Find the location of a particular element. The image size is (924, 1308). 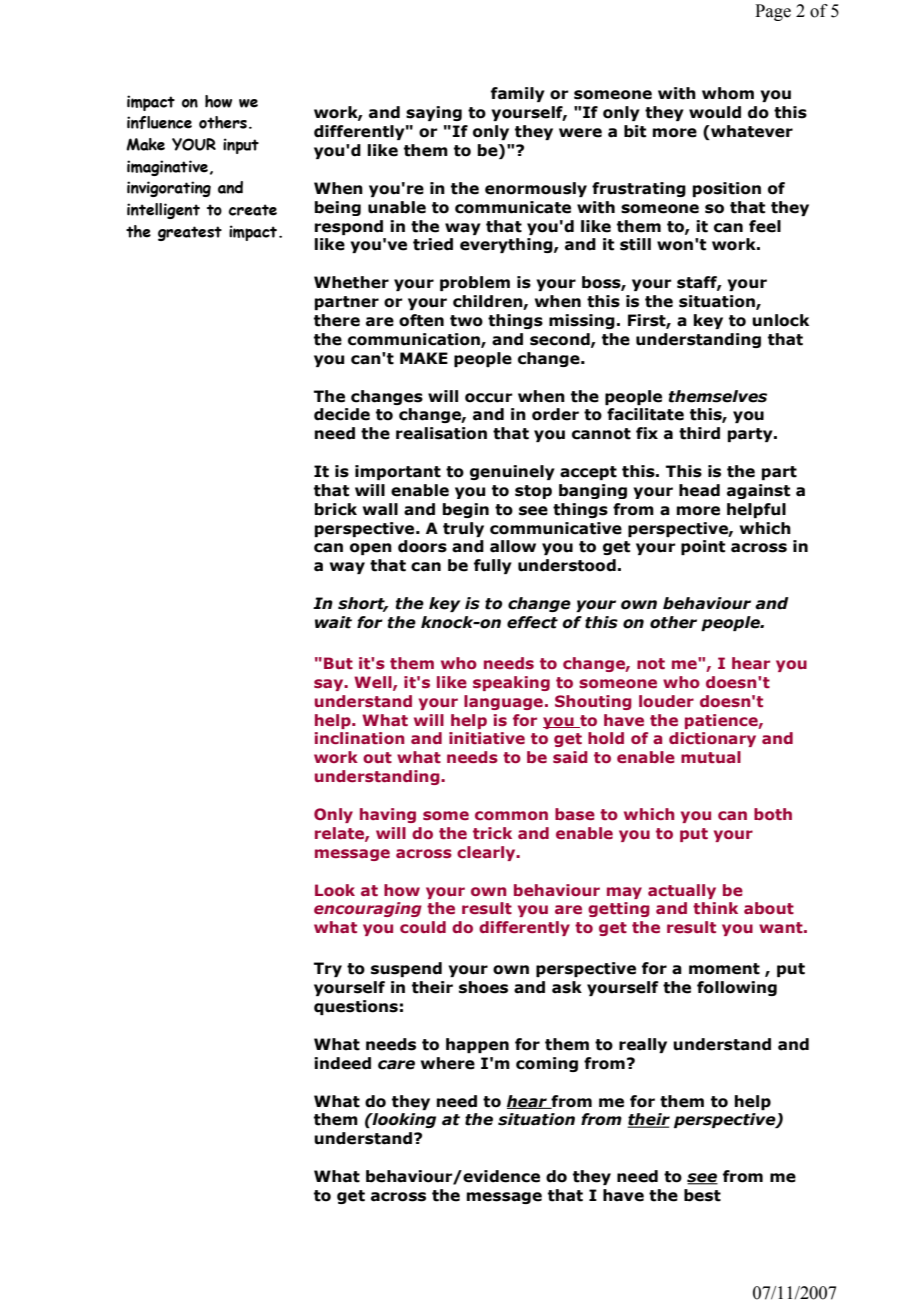

indeed is located at coordinates (342, 1063).
